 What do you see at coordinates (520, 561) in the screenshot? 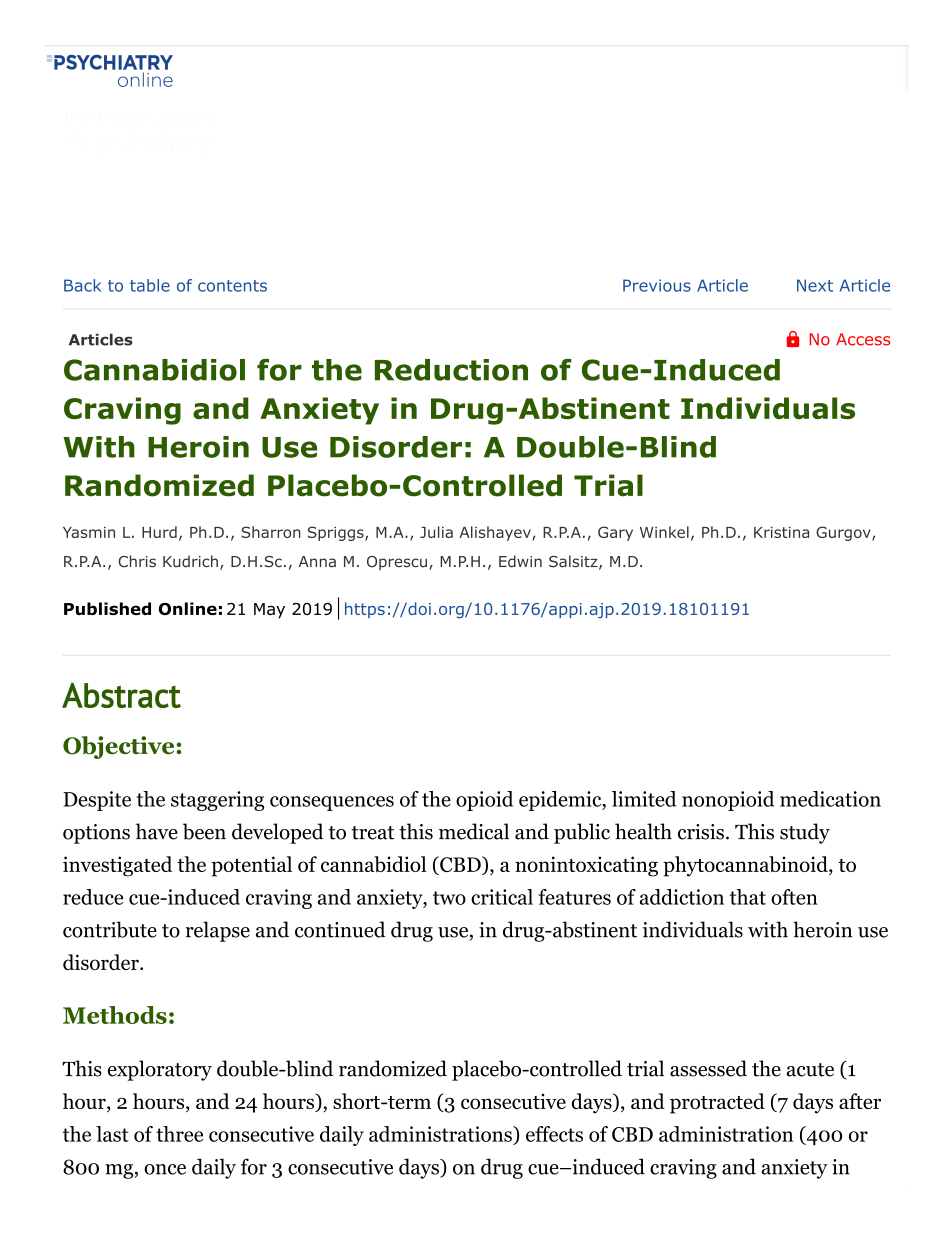
I see `Edwin` at bounding box center [520, 561].
